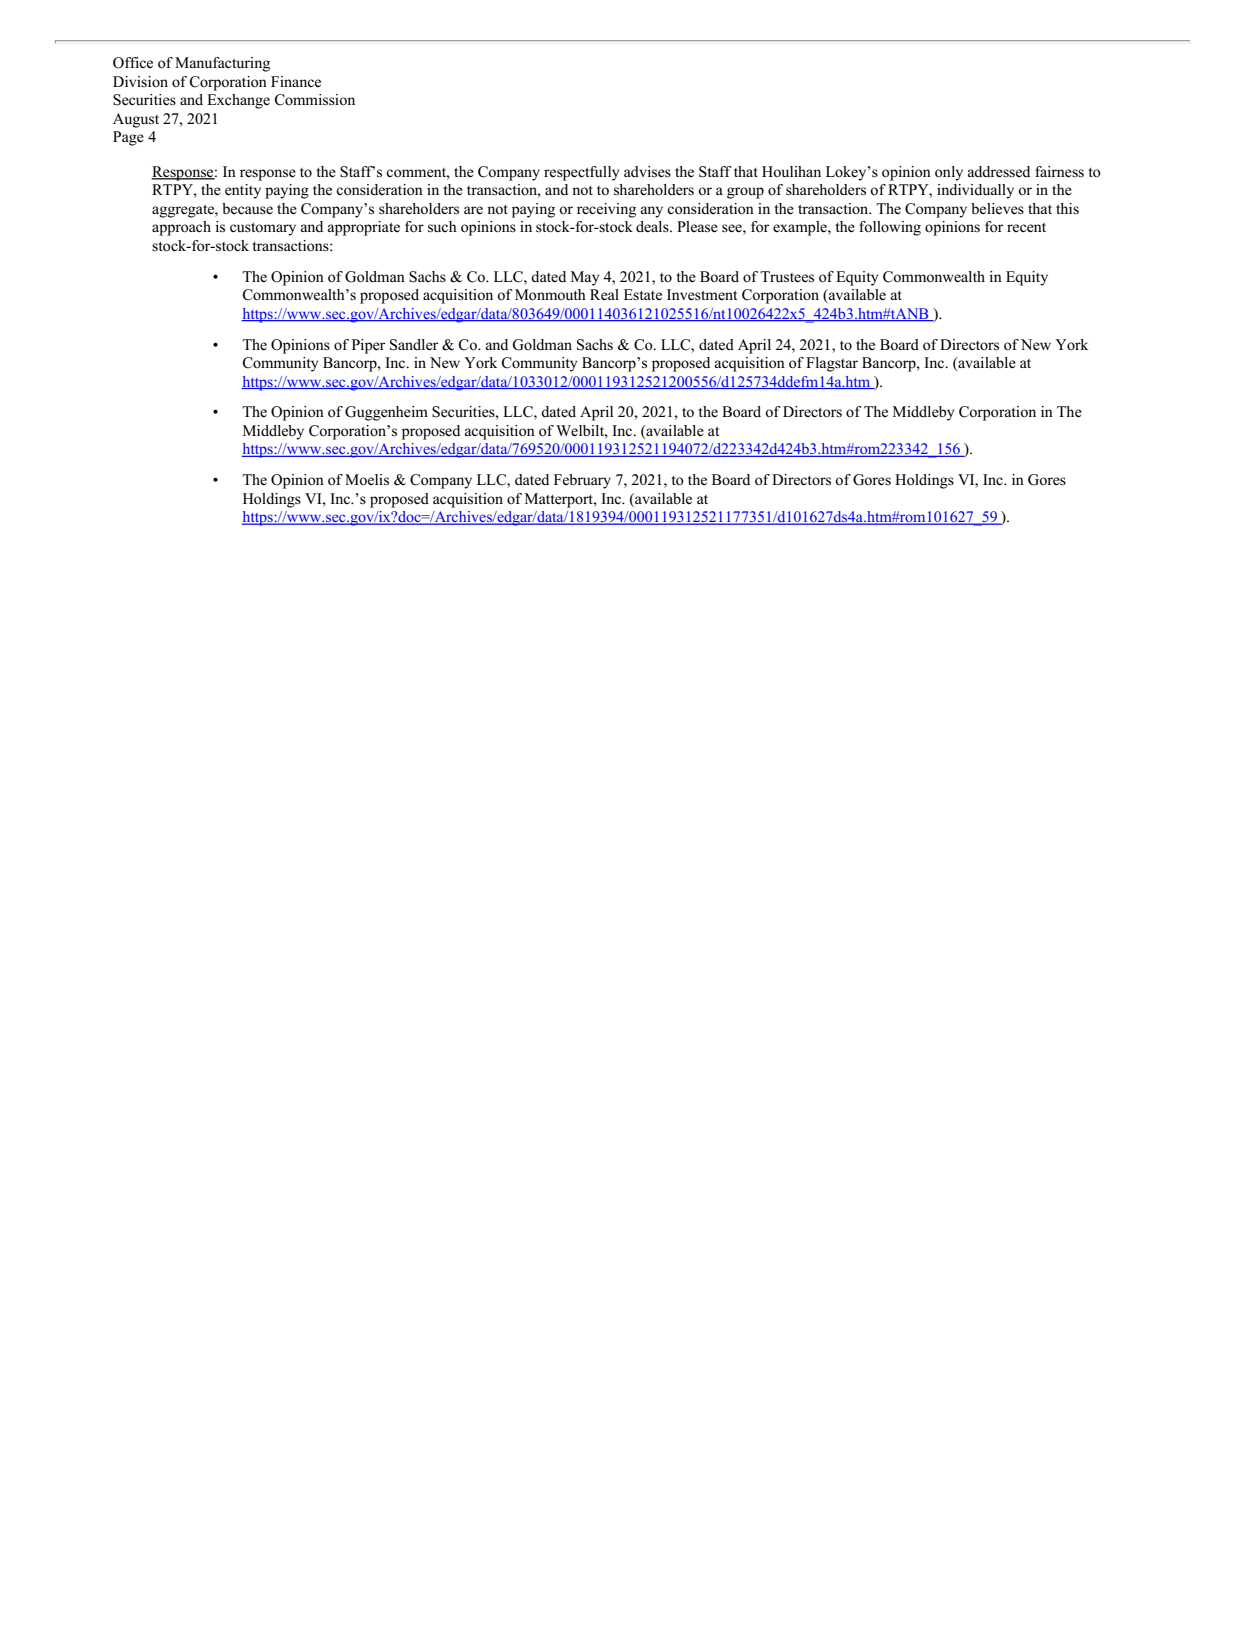  Describe the element at coordinates (997, 209) in the screenshot. I see `believes` at that location.
